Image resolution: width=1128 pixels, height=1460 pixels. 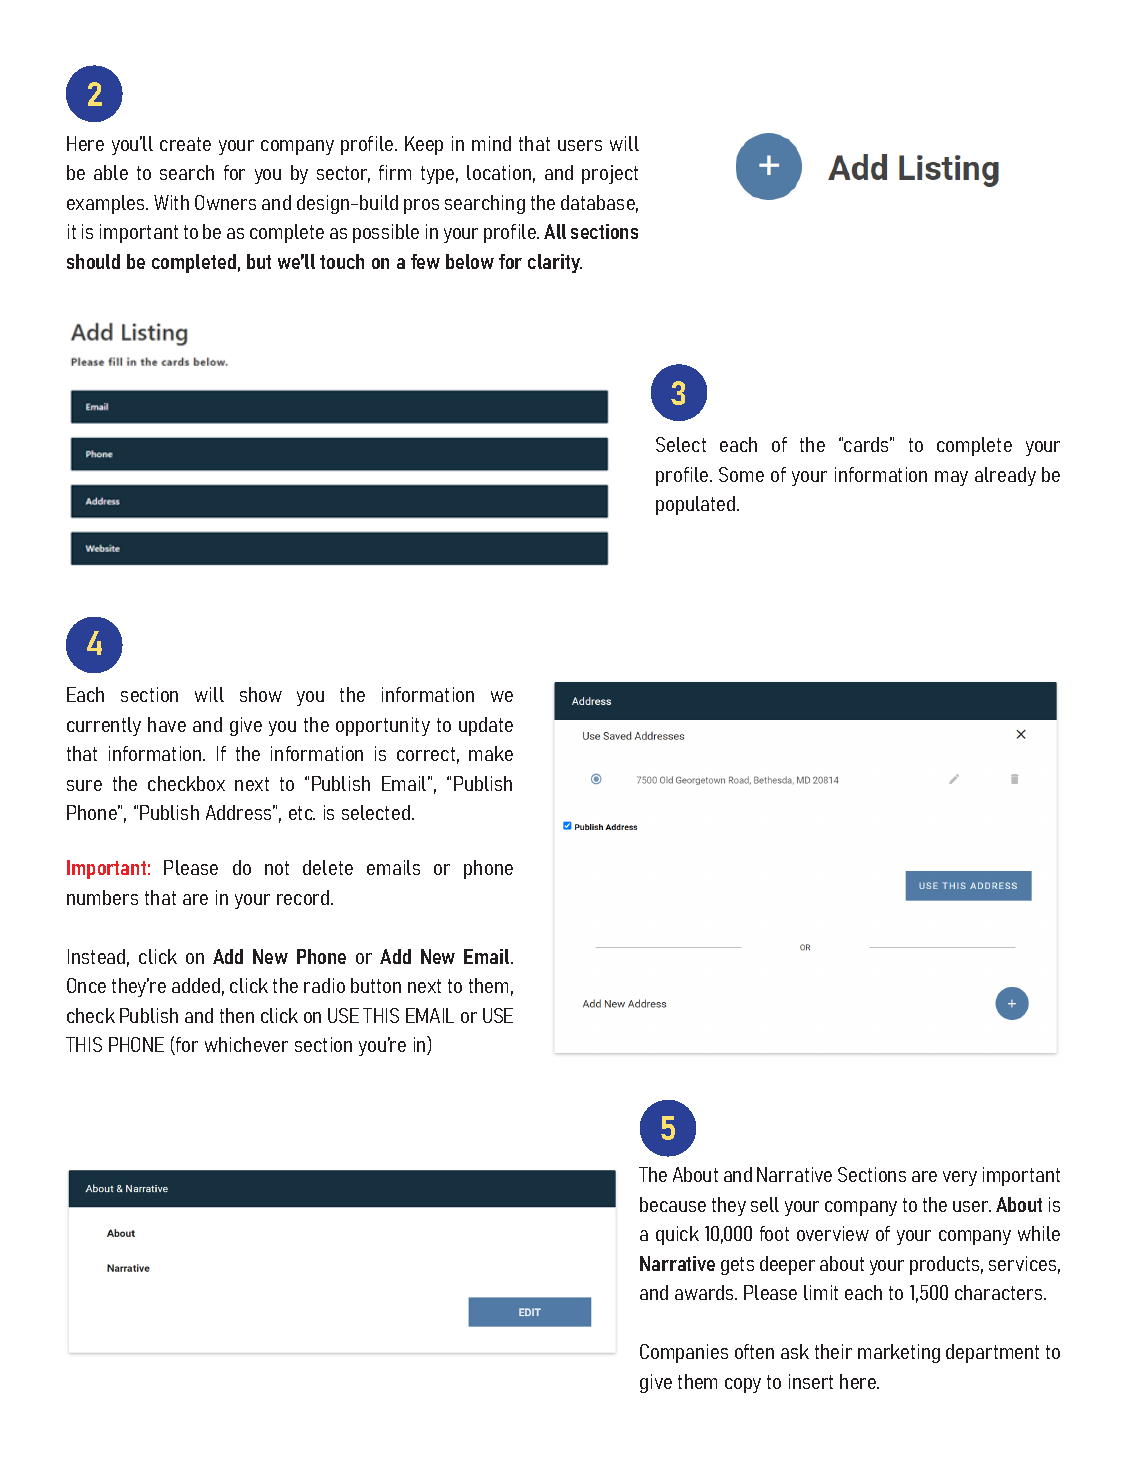 I want to click on All, so click(x=555, y=231).
